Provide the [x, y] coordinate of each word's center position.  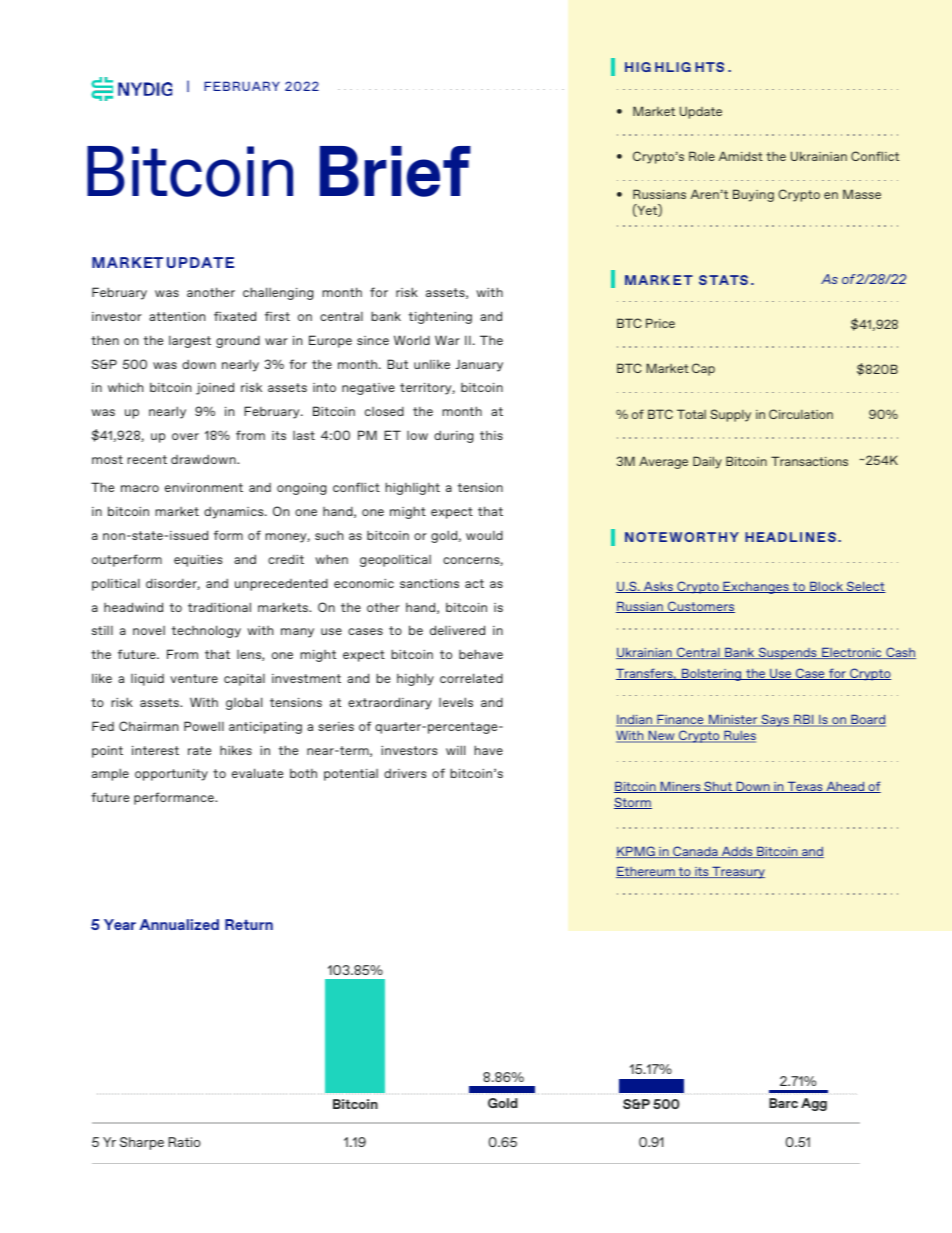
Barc [783, 1103]
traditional [219, 607]
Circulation [801, 414]
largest [190, 342]
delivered [457, 630]
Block [826, 587]
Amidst [741, 156]
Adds [737, 852]
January [479, 366]
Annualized [179, 924]
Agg [814, 1104]
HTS [709, 67]
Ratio [184, 1142]
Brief [395, 171]
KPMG [636, 852]
